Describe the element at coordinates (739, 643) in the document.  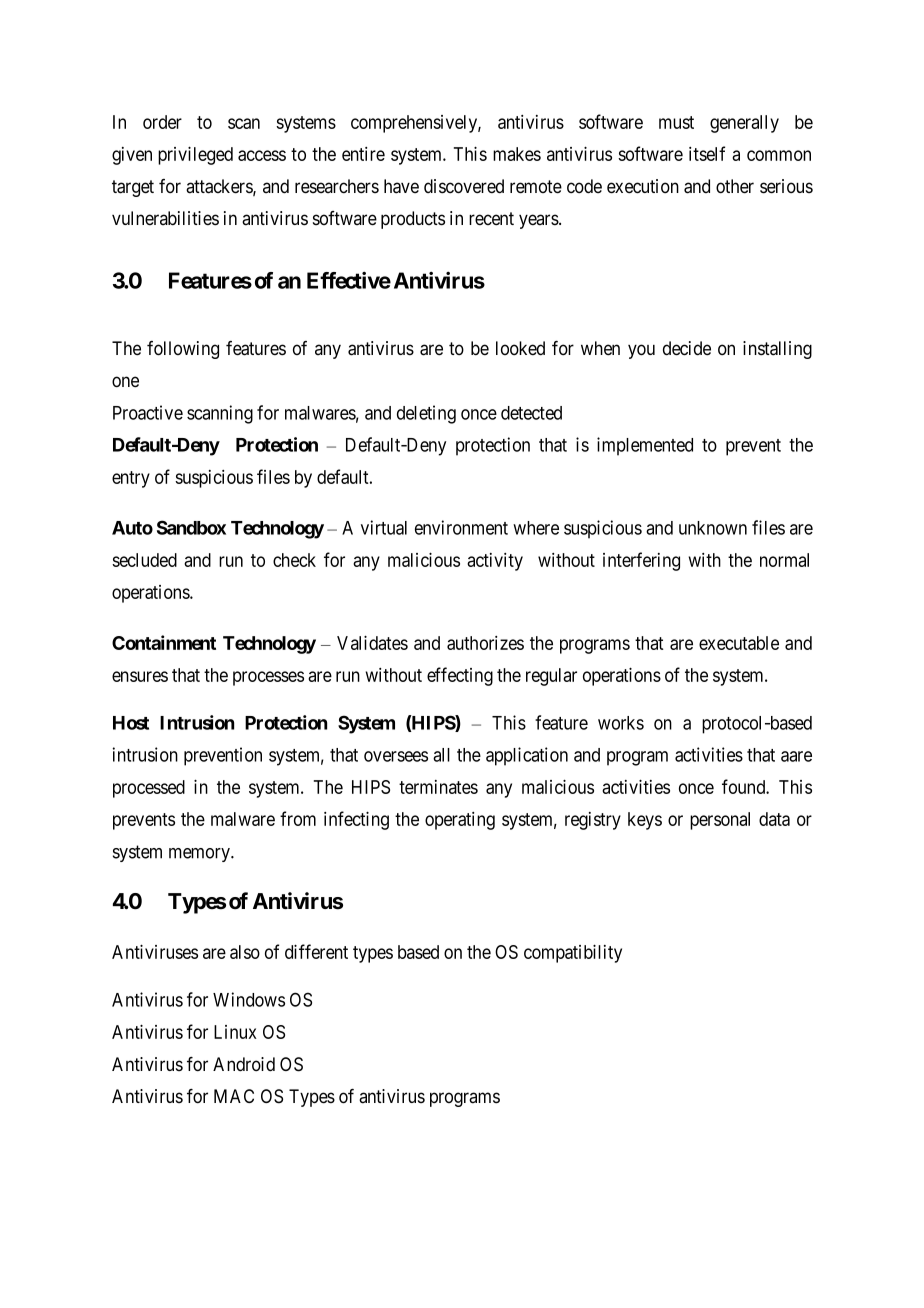
I see `executable` at that location.
